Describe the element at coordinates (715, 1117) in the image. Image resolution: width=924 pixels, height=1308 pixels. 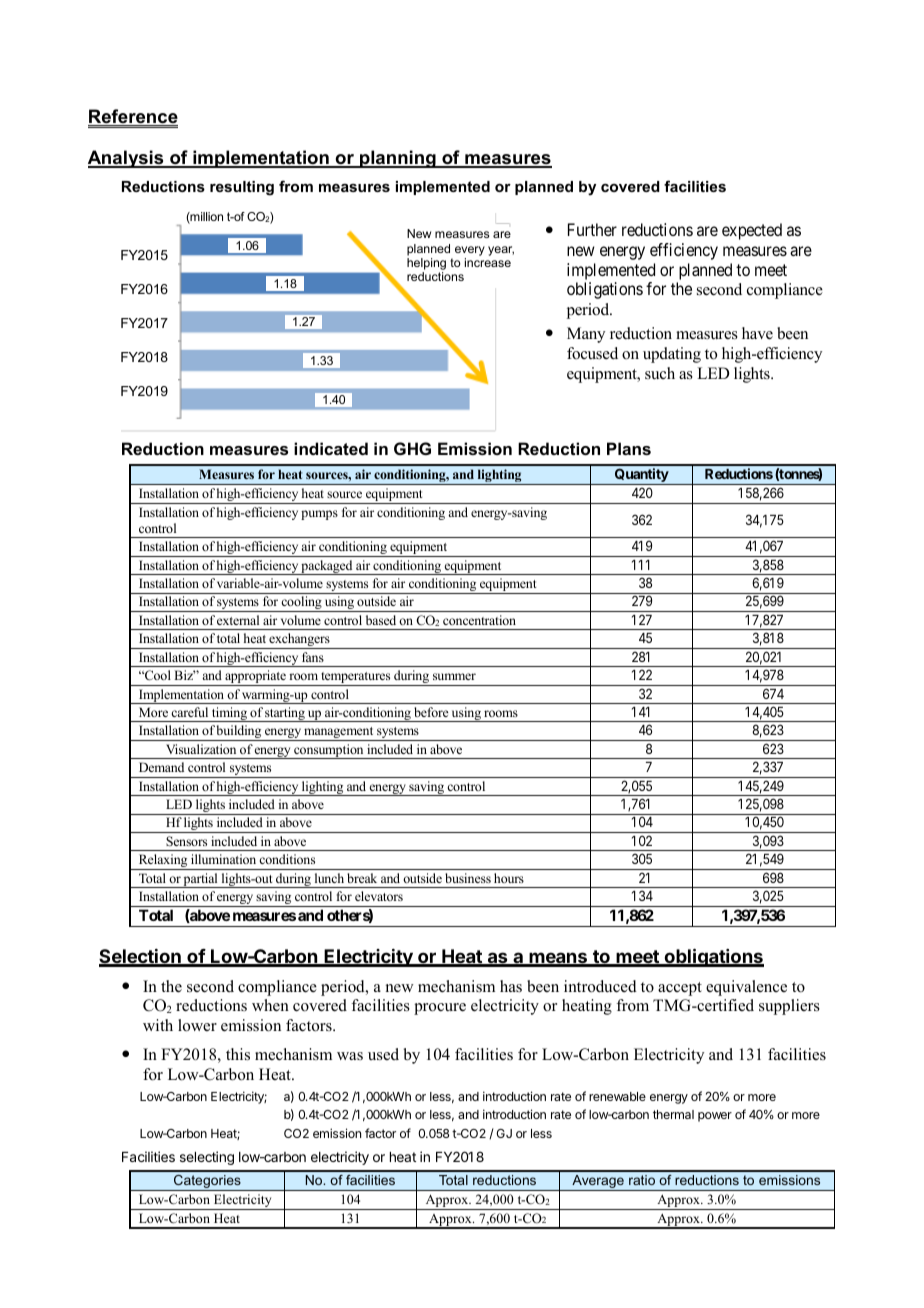
I see `power` at that location.
